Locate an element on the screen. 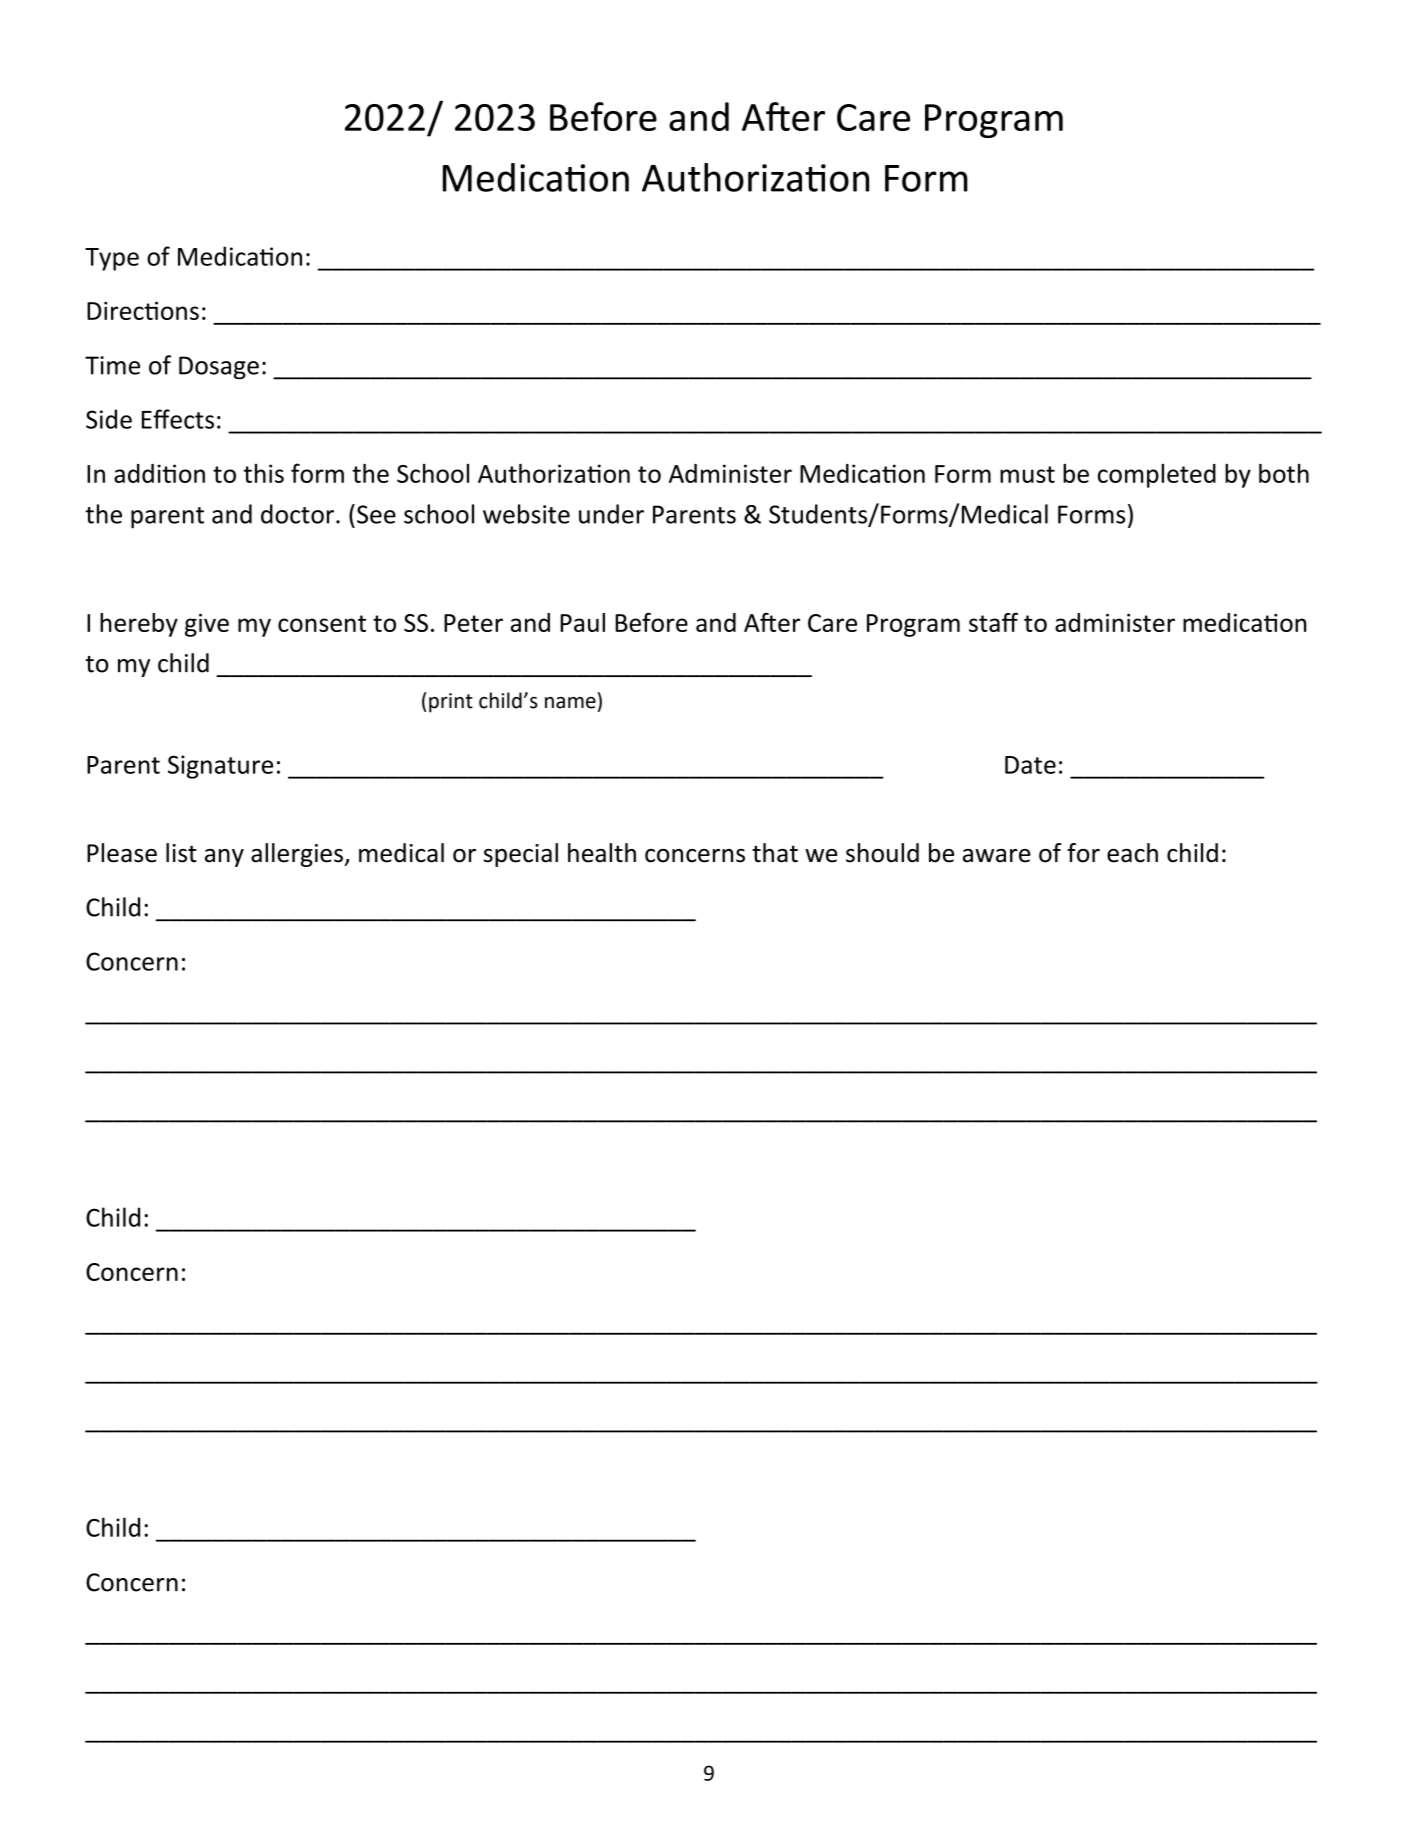 The height and width of the screenshot is (1835, 1418). Directions is located at coordinates (143, 310).
